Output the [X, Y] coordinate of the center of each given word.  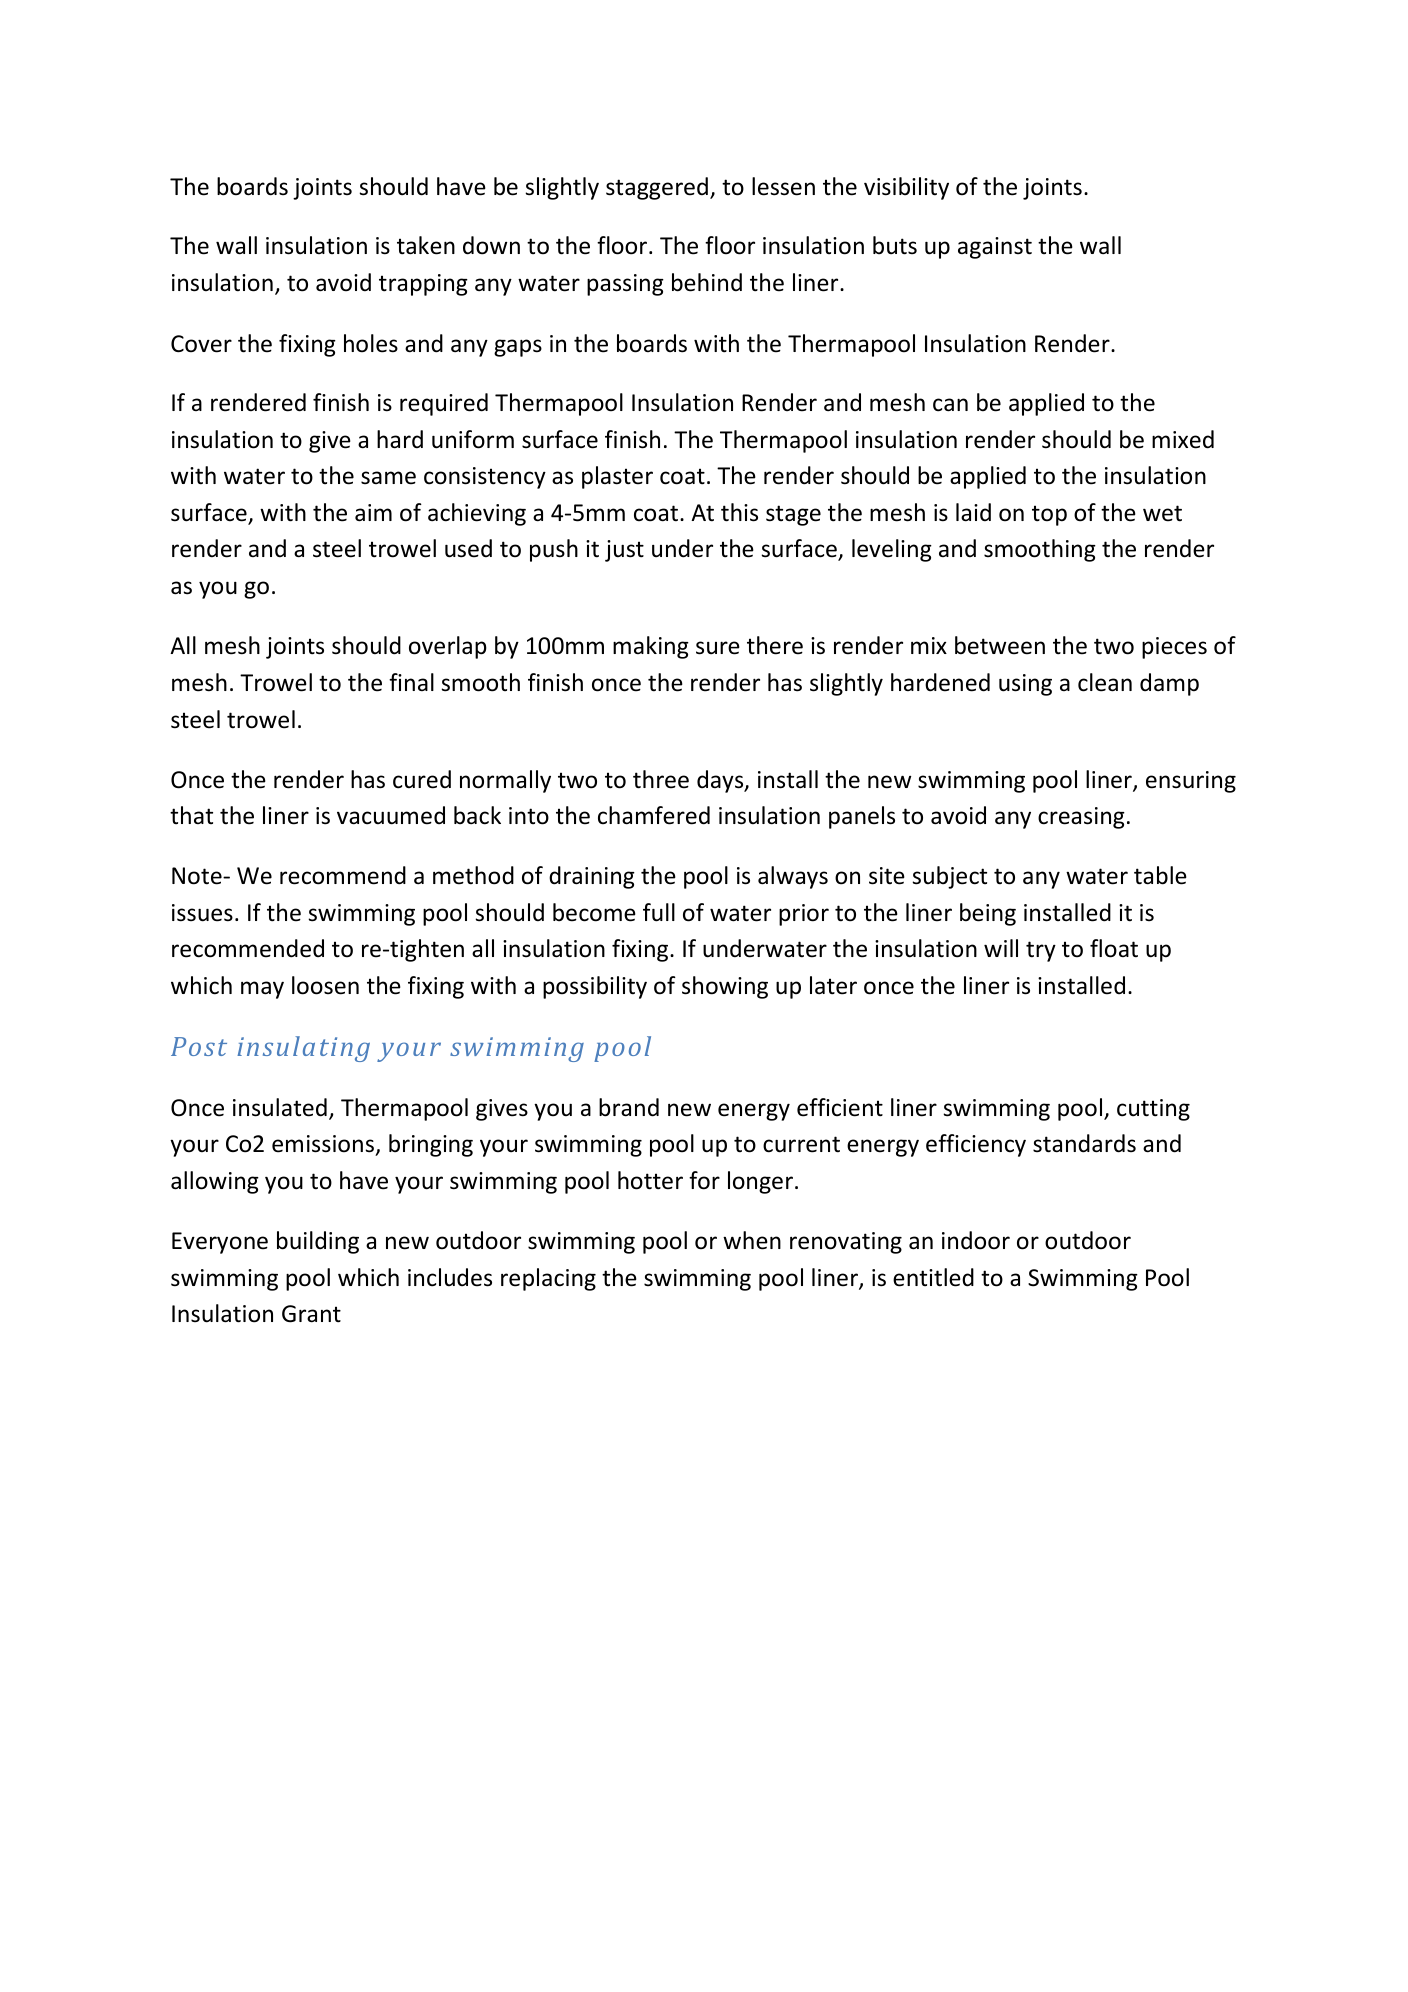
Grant [311, 1314]
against [995, 248]
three [661, 779]
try [1041, 951]
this [739, 512]
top [1049, 515]
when [752, 1240]
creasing [1081, 818]
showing [725, 987]
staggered [657, 188]
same [388, 478]
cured [422, 779]
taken [426, 245]
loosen [325, 985]
